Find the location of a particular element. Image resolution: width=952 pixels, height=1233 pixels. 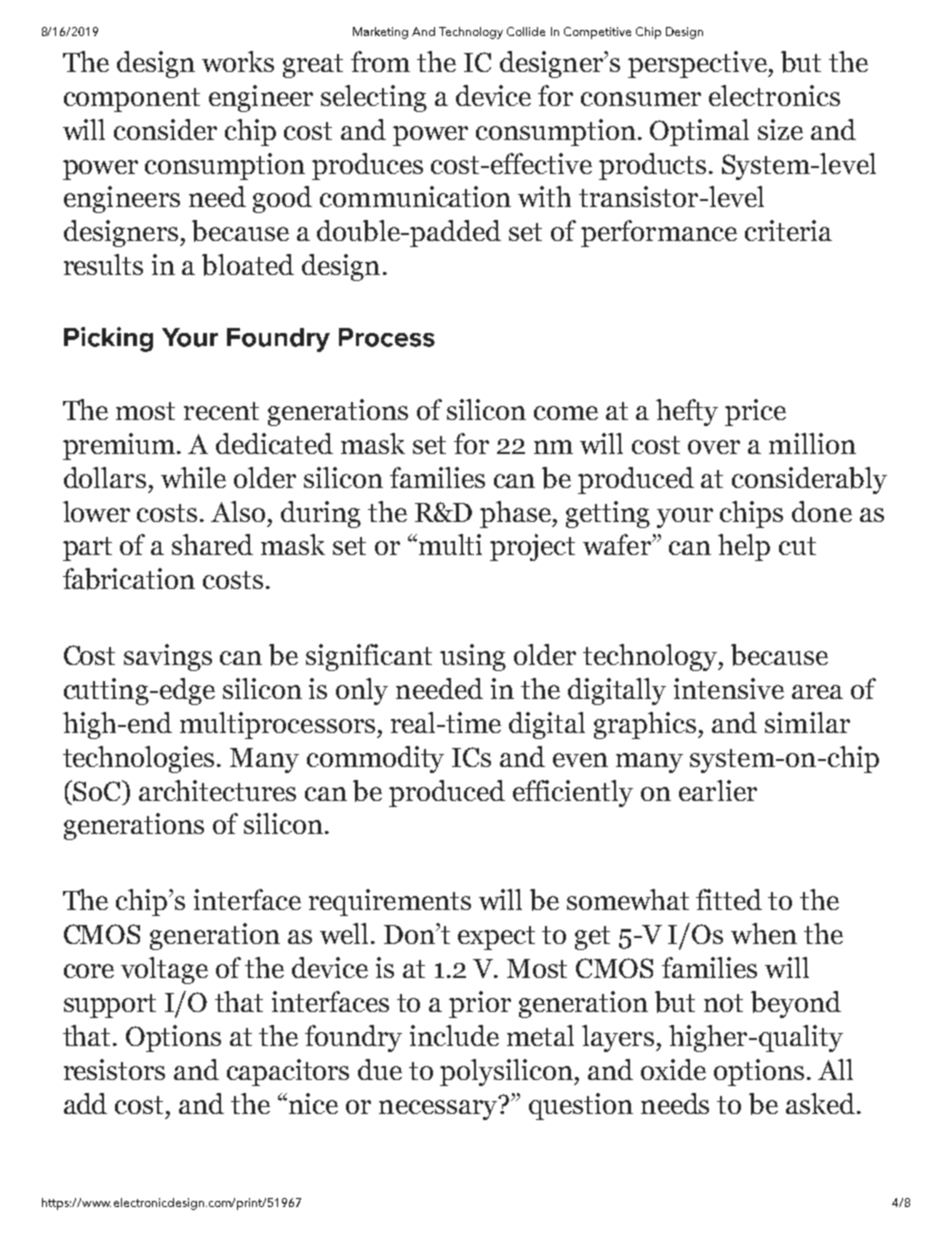

resistors is located at coordinates (114, 1069).
